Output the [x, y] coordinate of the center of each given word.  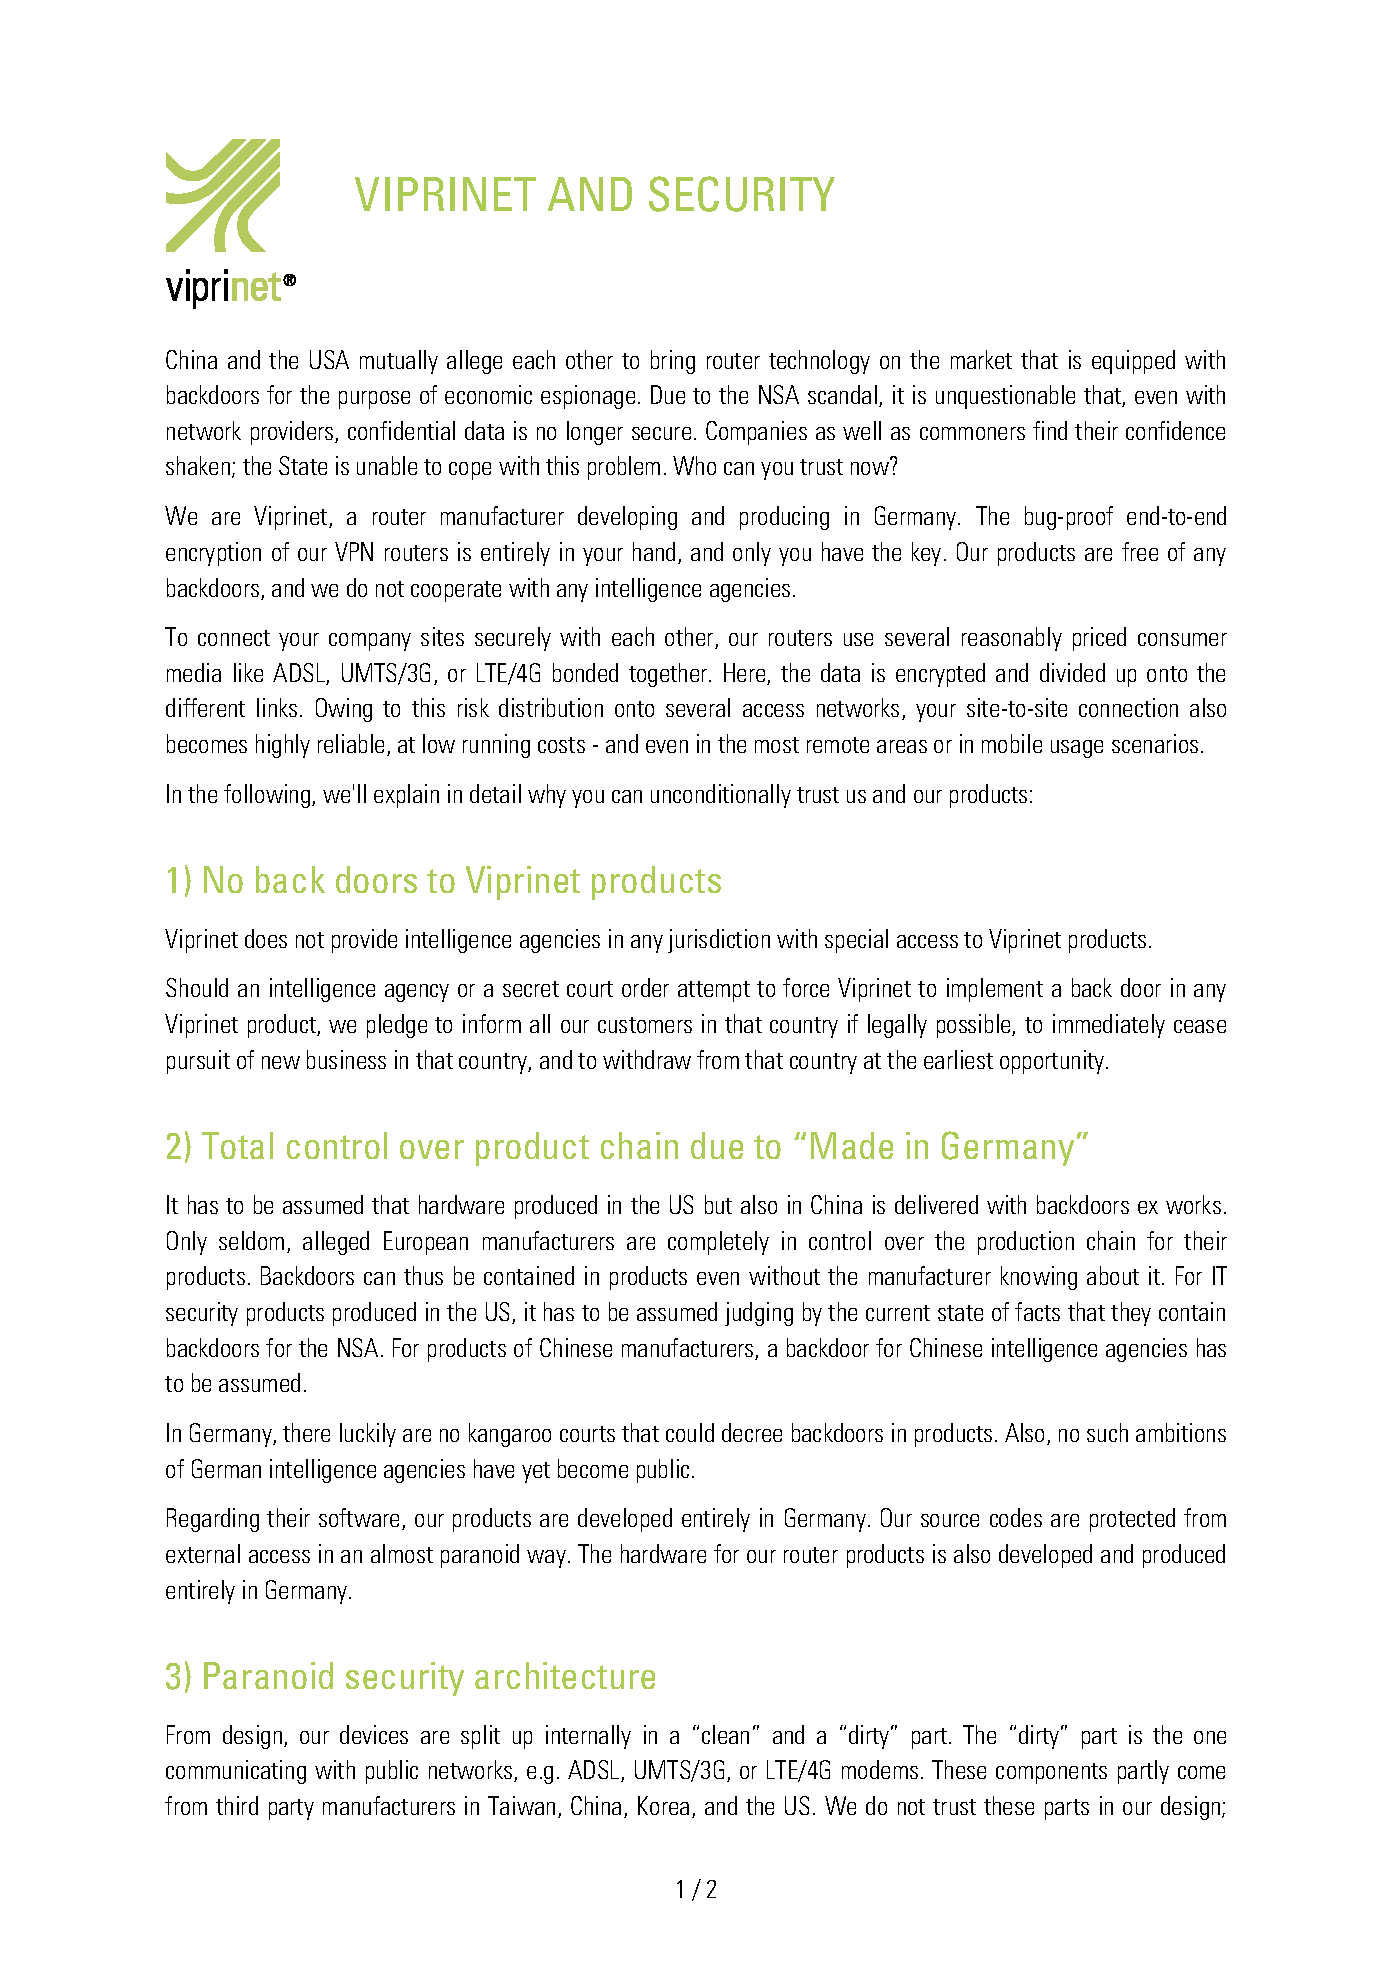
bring [673, 362]
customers [645, 1025]
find [1050, 430]
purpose [374, 400]
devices [374, 1734]
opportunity [1053, 1062]
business [346, 1059]
